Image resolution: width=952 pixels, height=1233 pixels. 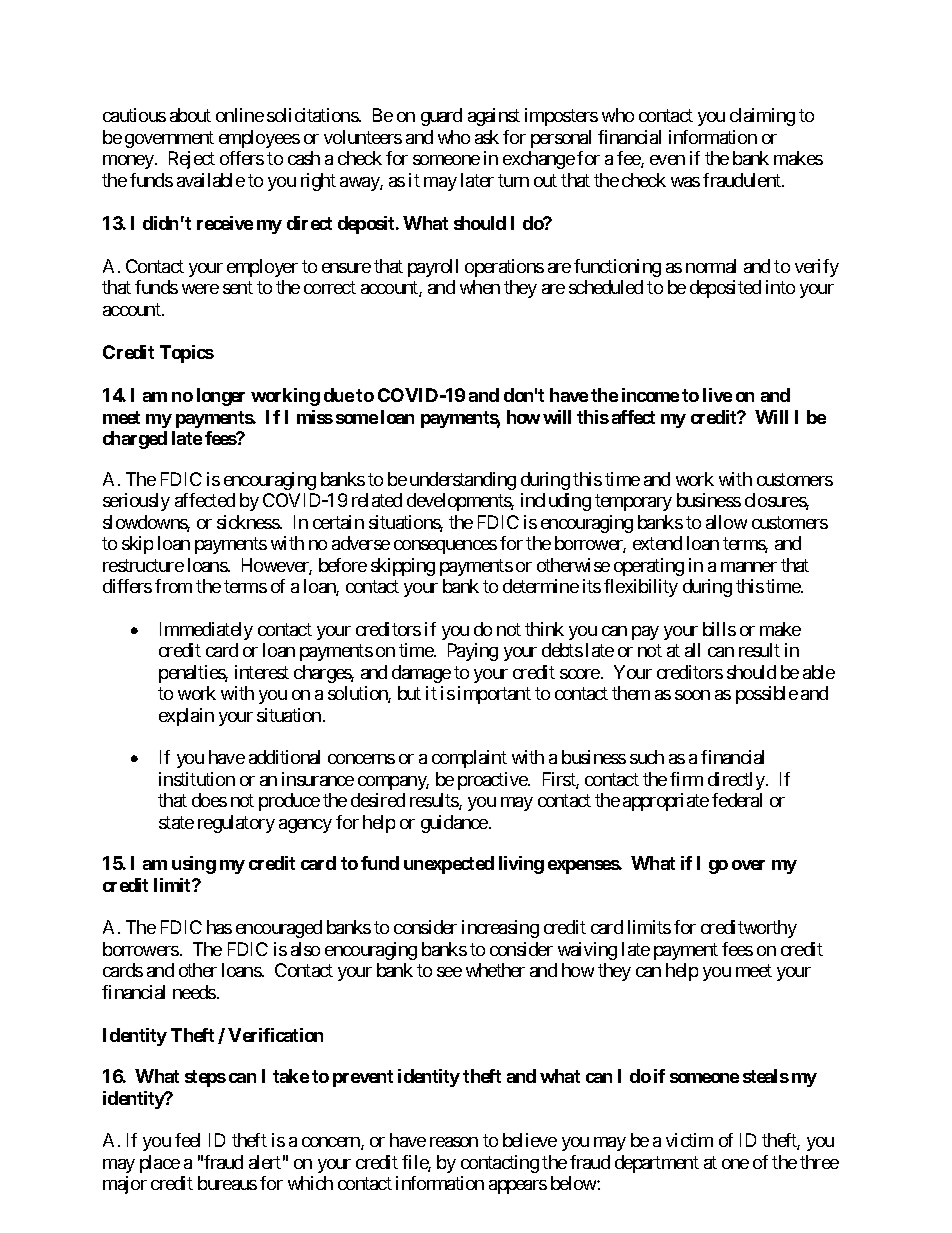 What do you see at coordinates (717, 395) in the document?
I see `live` at bounding box center [717, 395].
